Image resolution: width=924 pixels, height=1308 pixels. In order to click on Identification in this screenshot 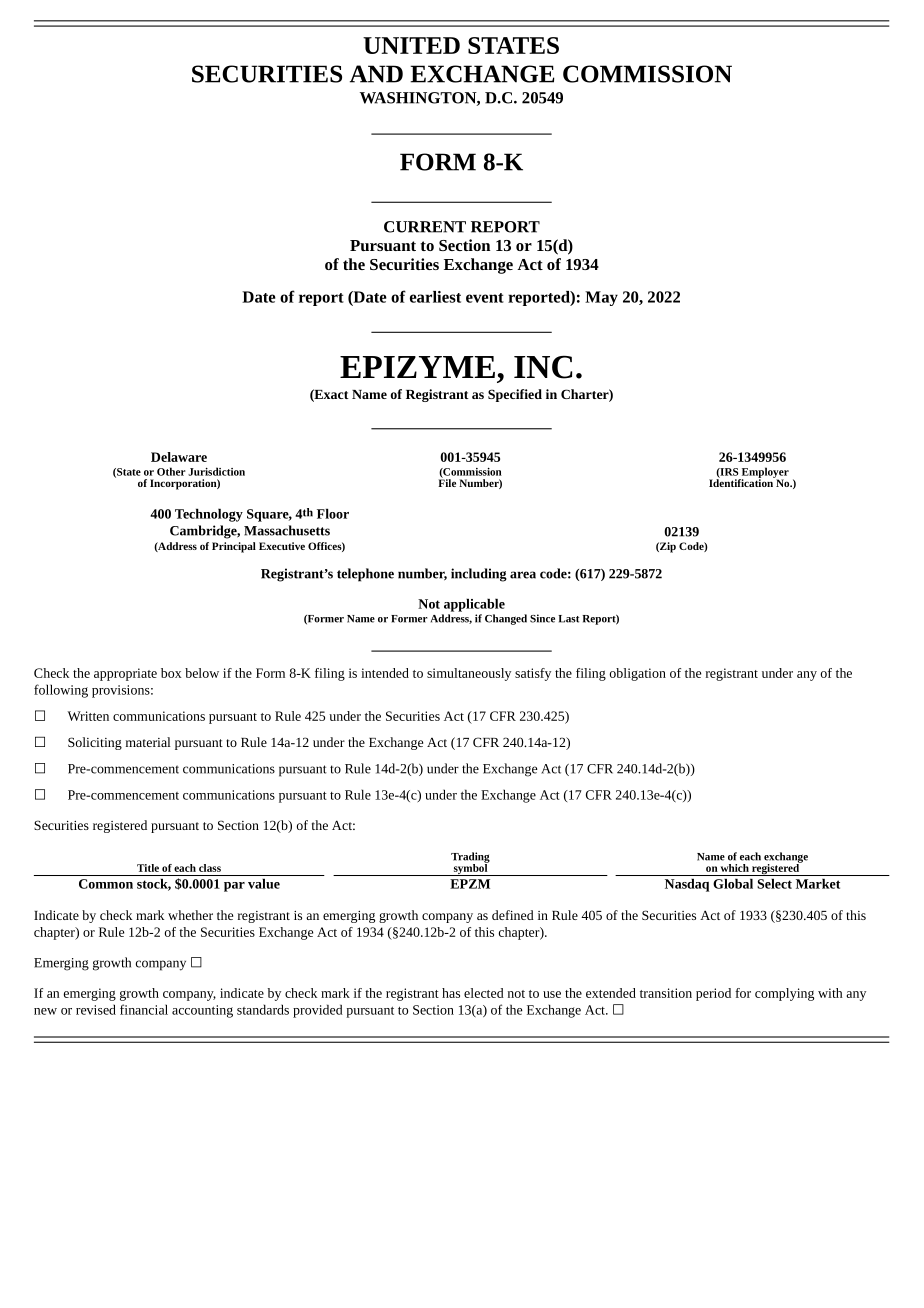, I will do `click(742, 482)`.
